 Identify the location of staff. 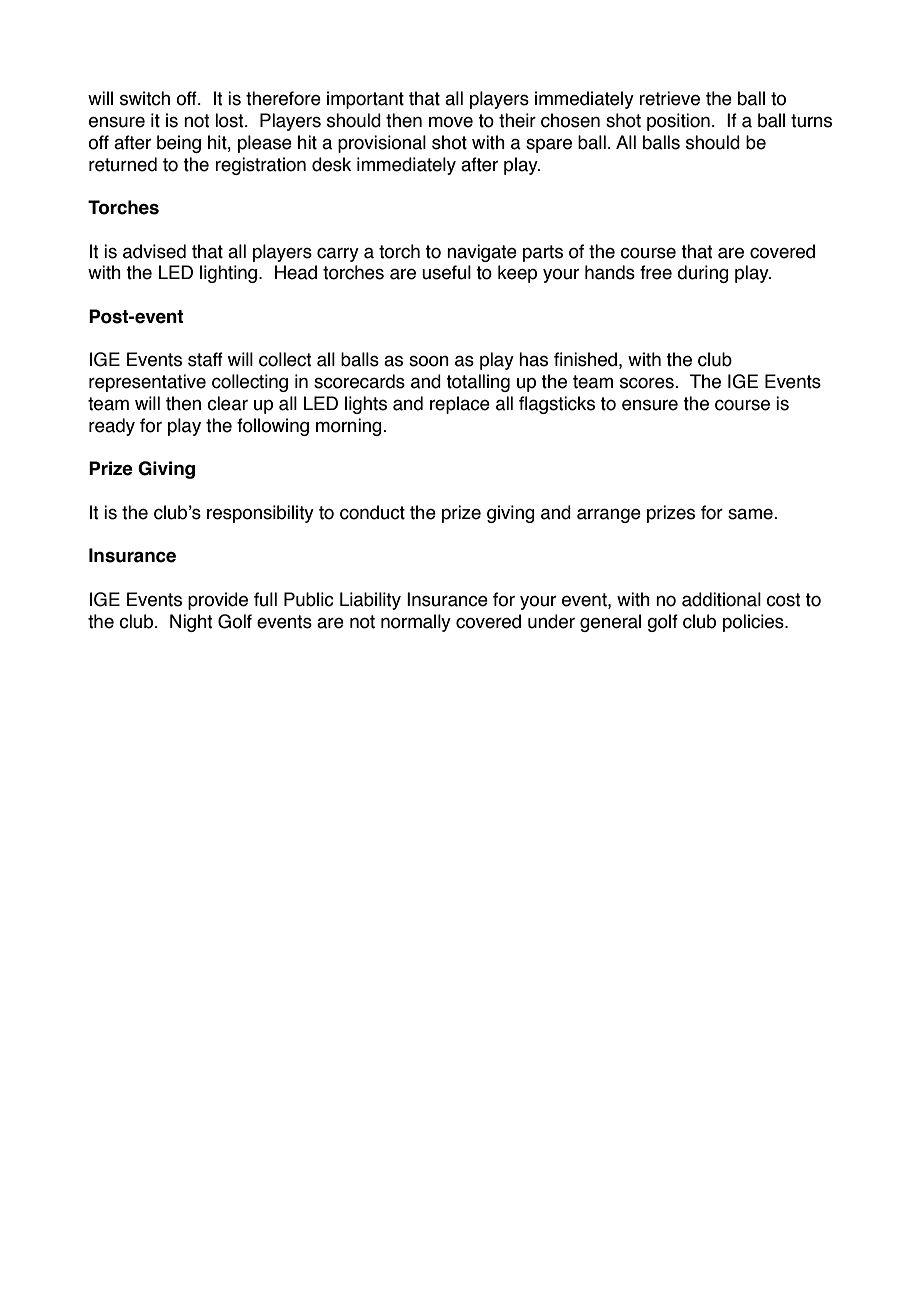
(205, 359).
